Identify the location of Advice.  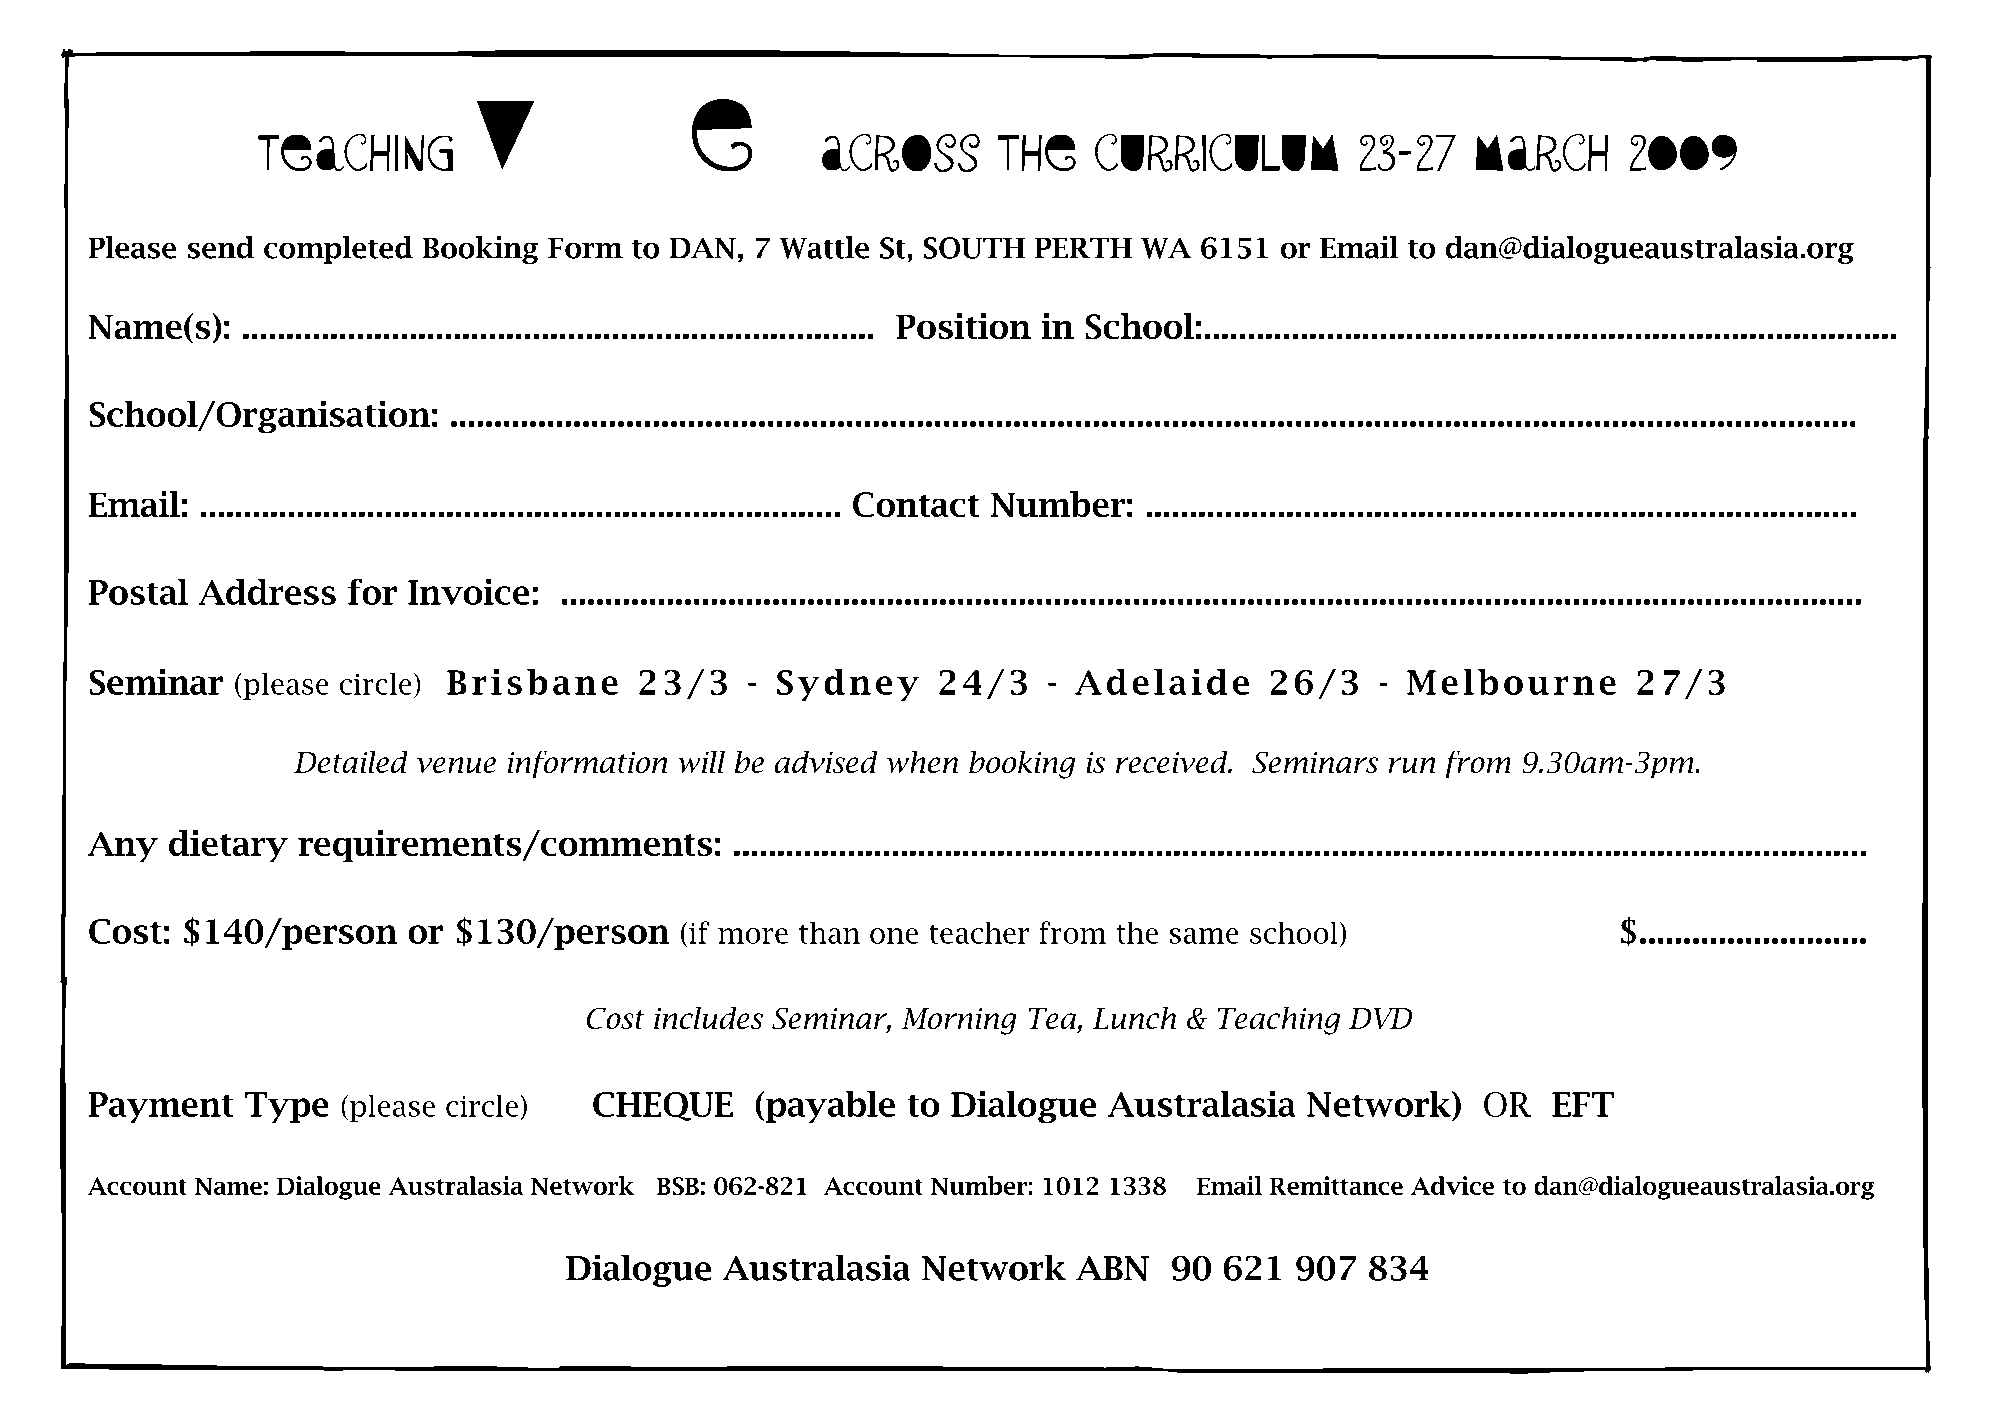
(1452, 1185).
